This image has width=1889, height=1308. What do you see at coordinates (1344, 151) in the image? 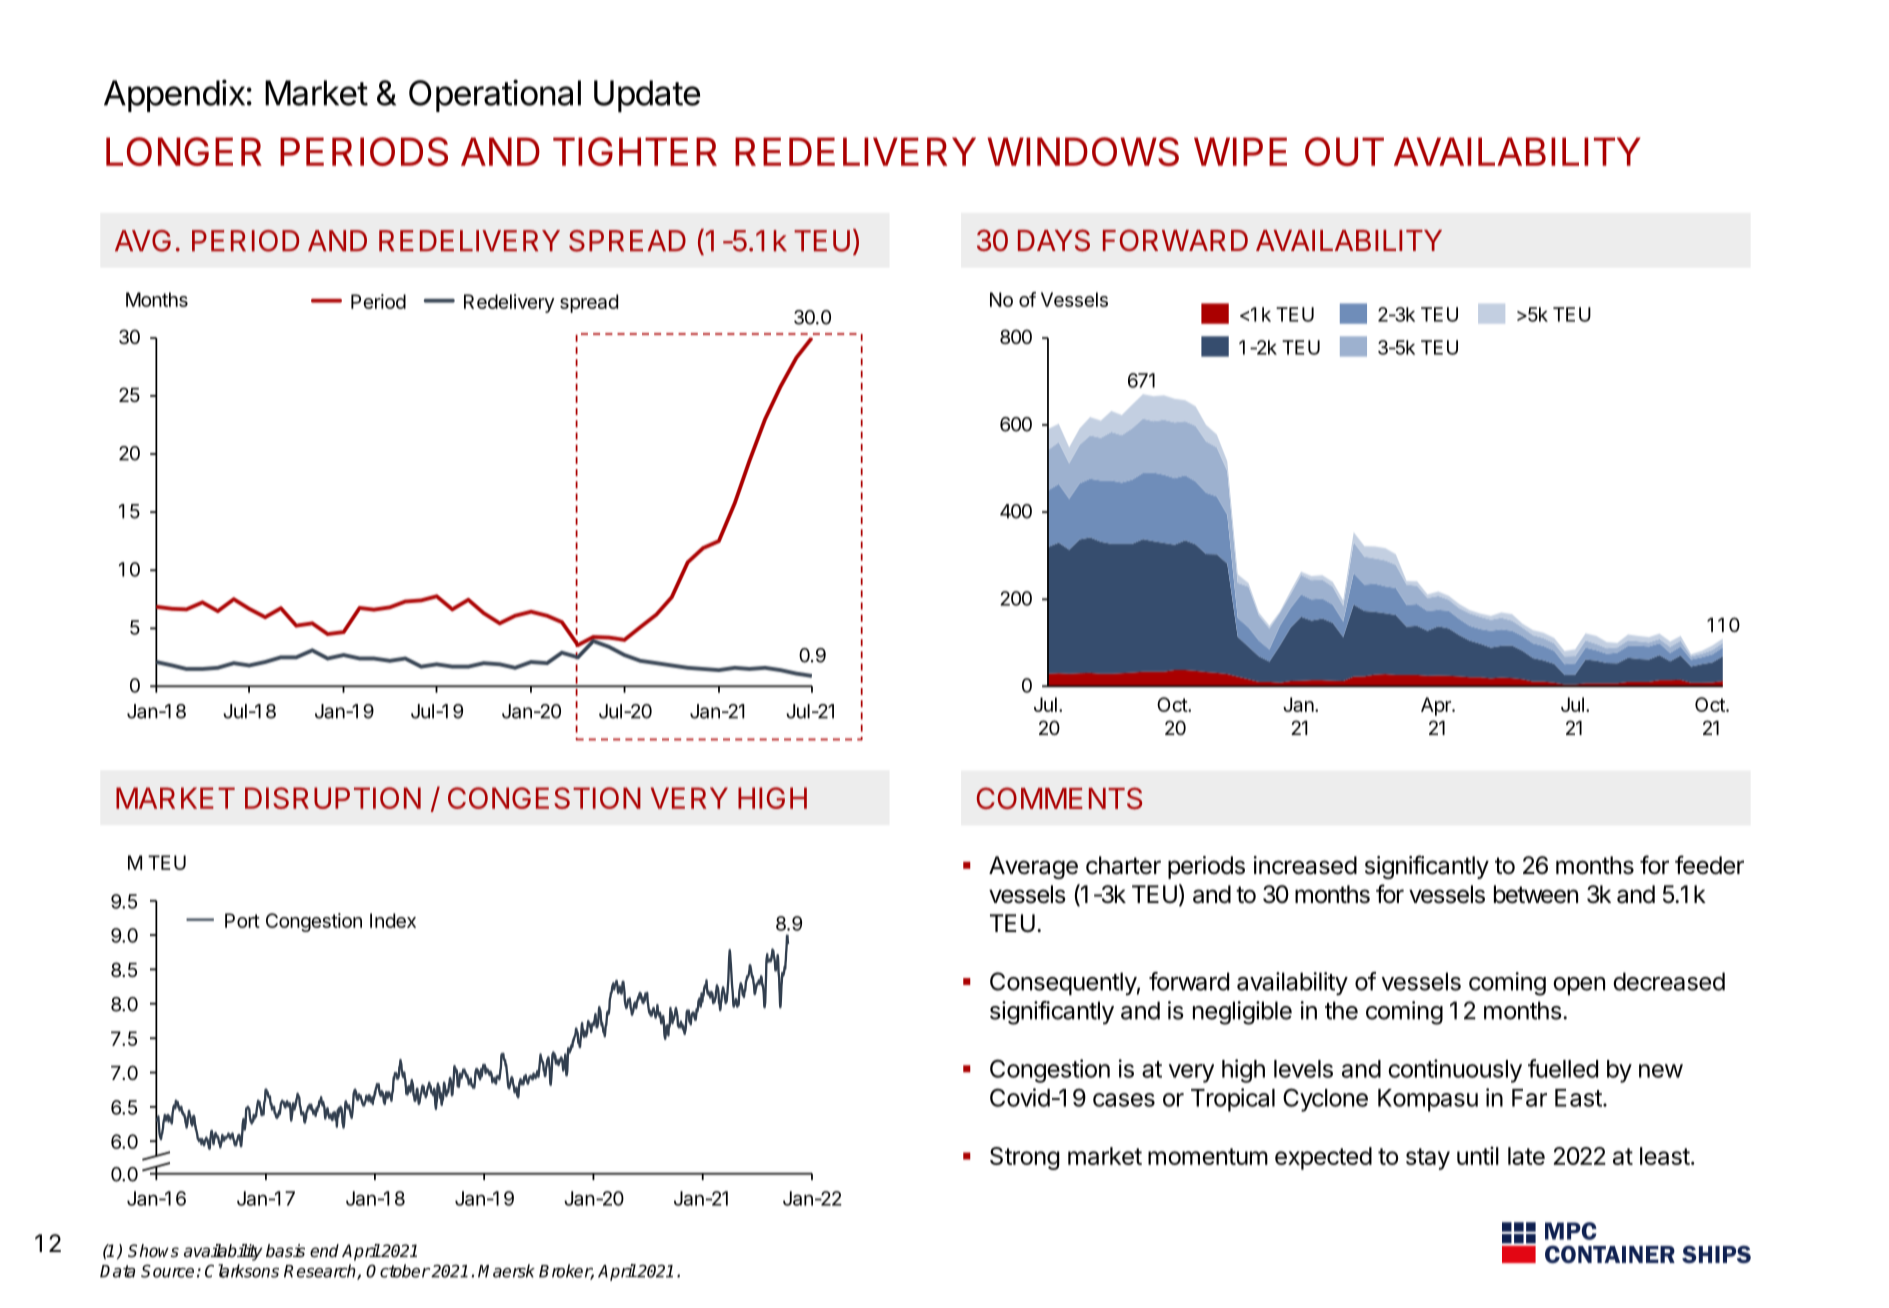
I see `OUT` at bounding box center [1344, 151].
